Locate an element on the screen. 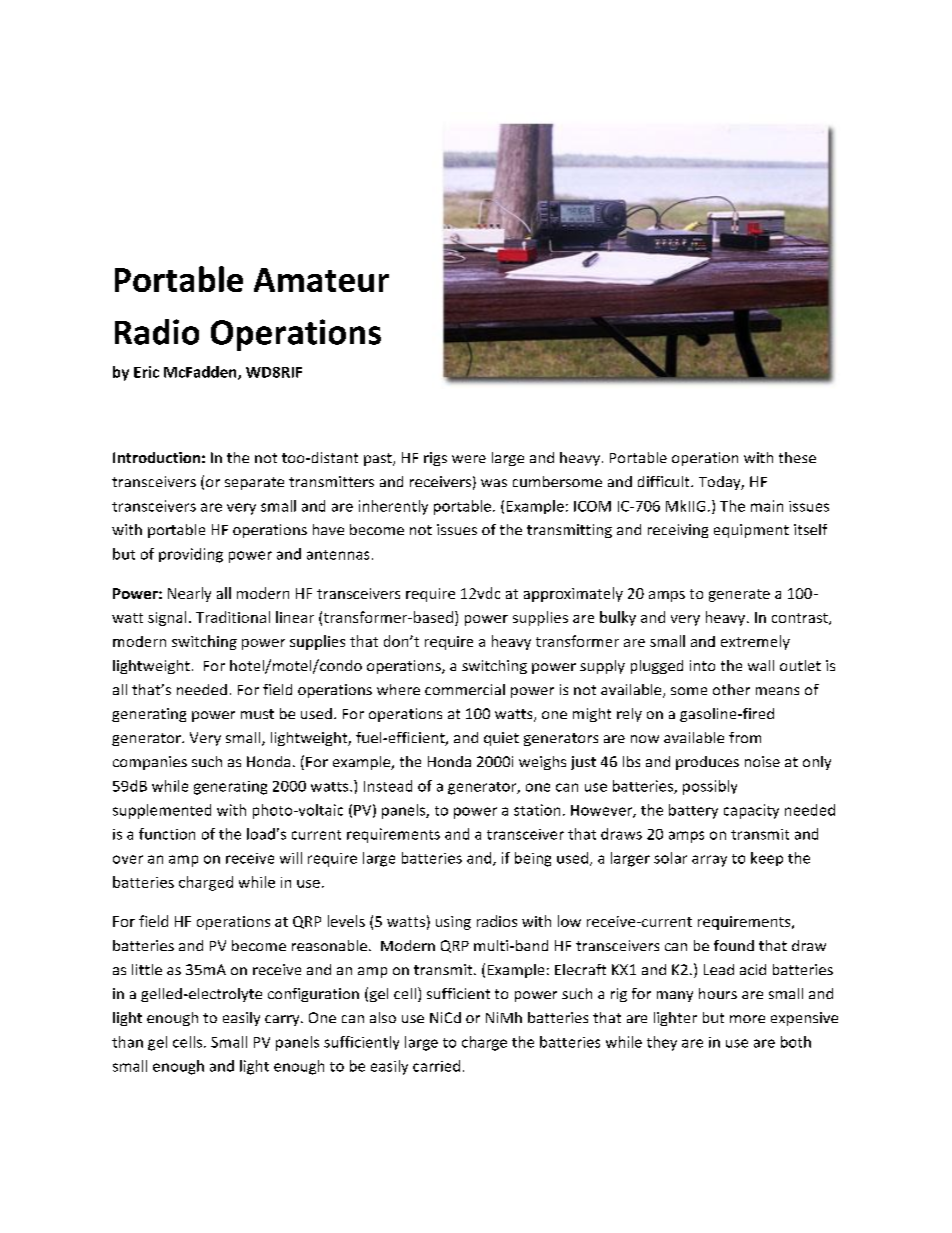 This screenshot has width=952, height=1233. these is located at coordinates (797, 457).
